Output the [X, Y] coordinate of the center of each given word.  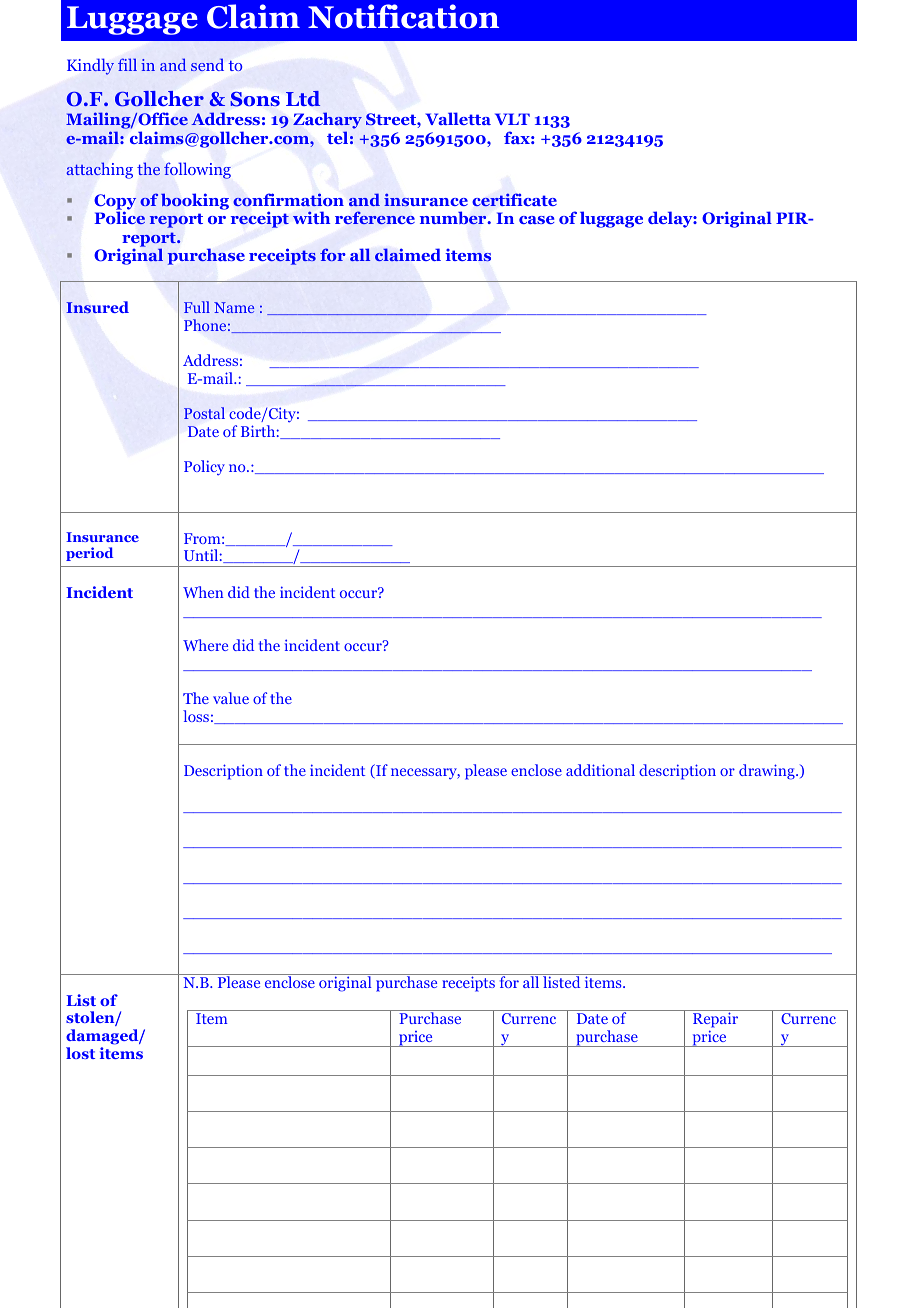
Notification [403, 16]
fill [127, 64]
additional [600, 770]
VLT [512, 119]
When [203, 592]
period [89, 554]
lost [80, 1053]
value [231, 698]
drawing [768, 772]
